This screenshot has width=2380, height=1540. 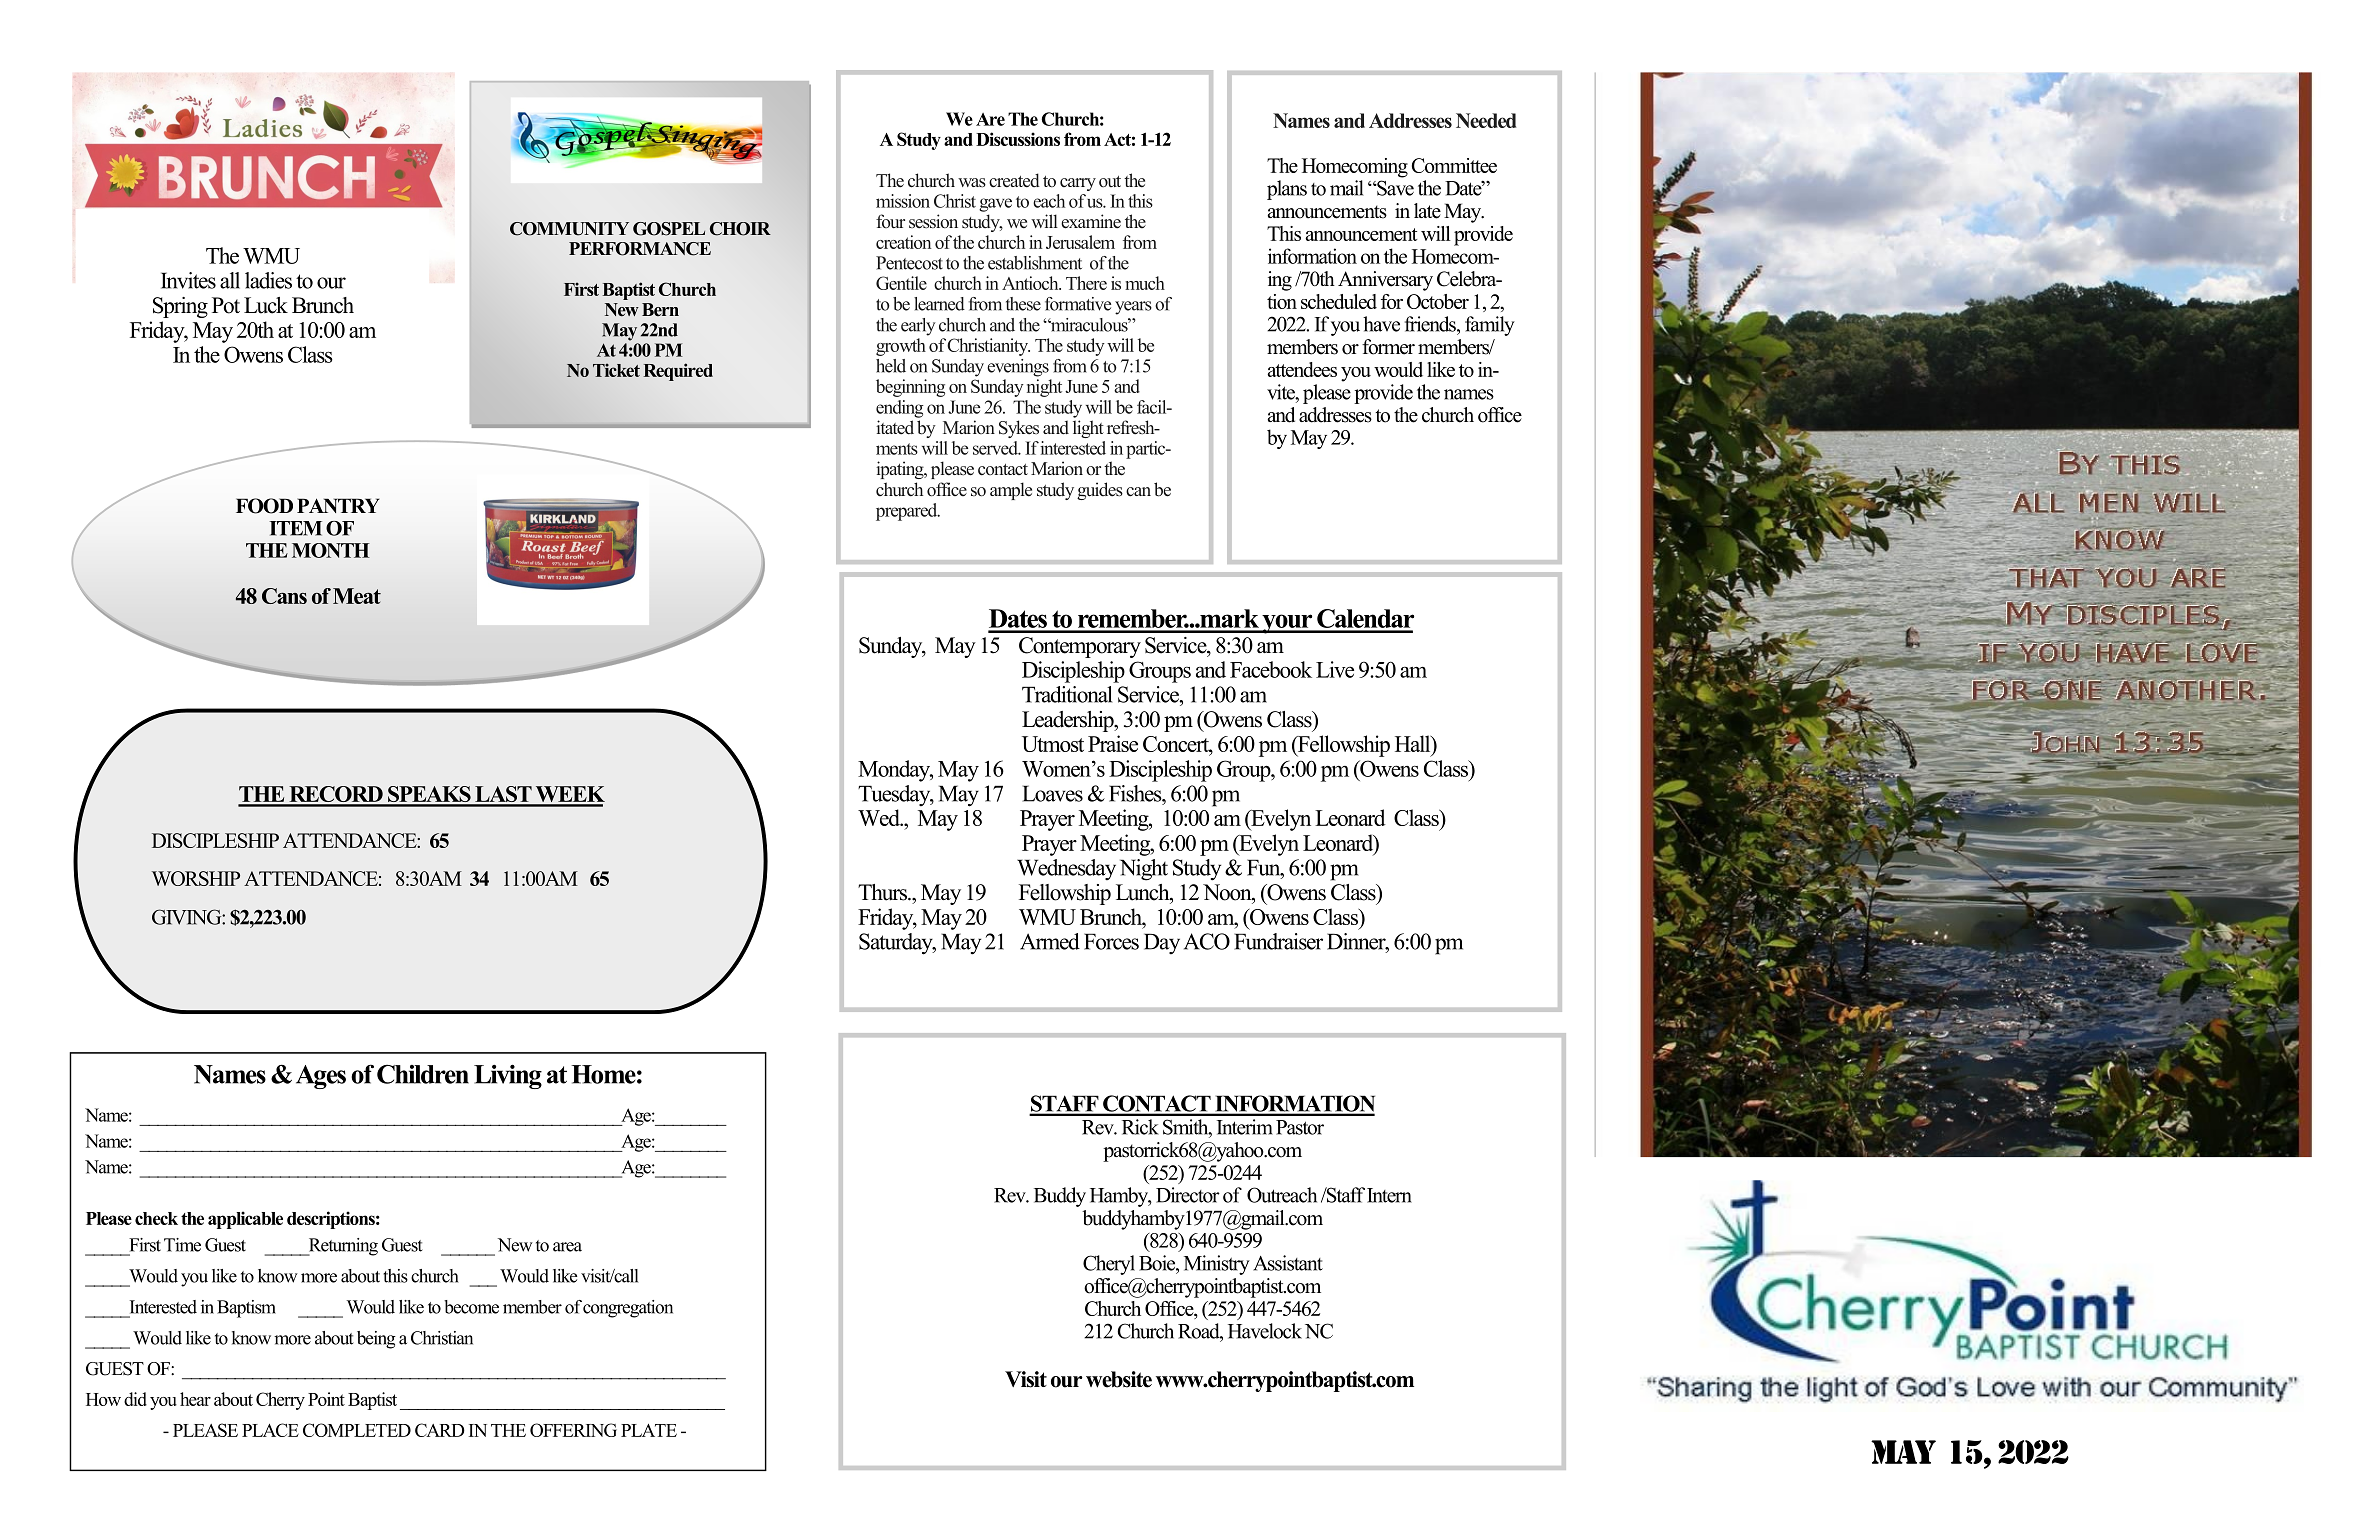 I want to click on plans, so click(x=1287, y=190).
